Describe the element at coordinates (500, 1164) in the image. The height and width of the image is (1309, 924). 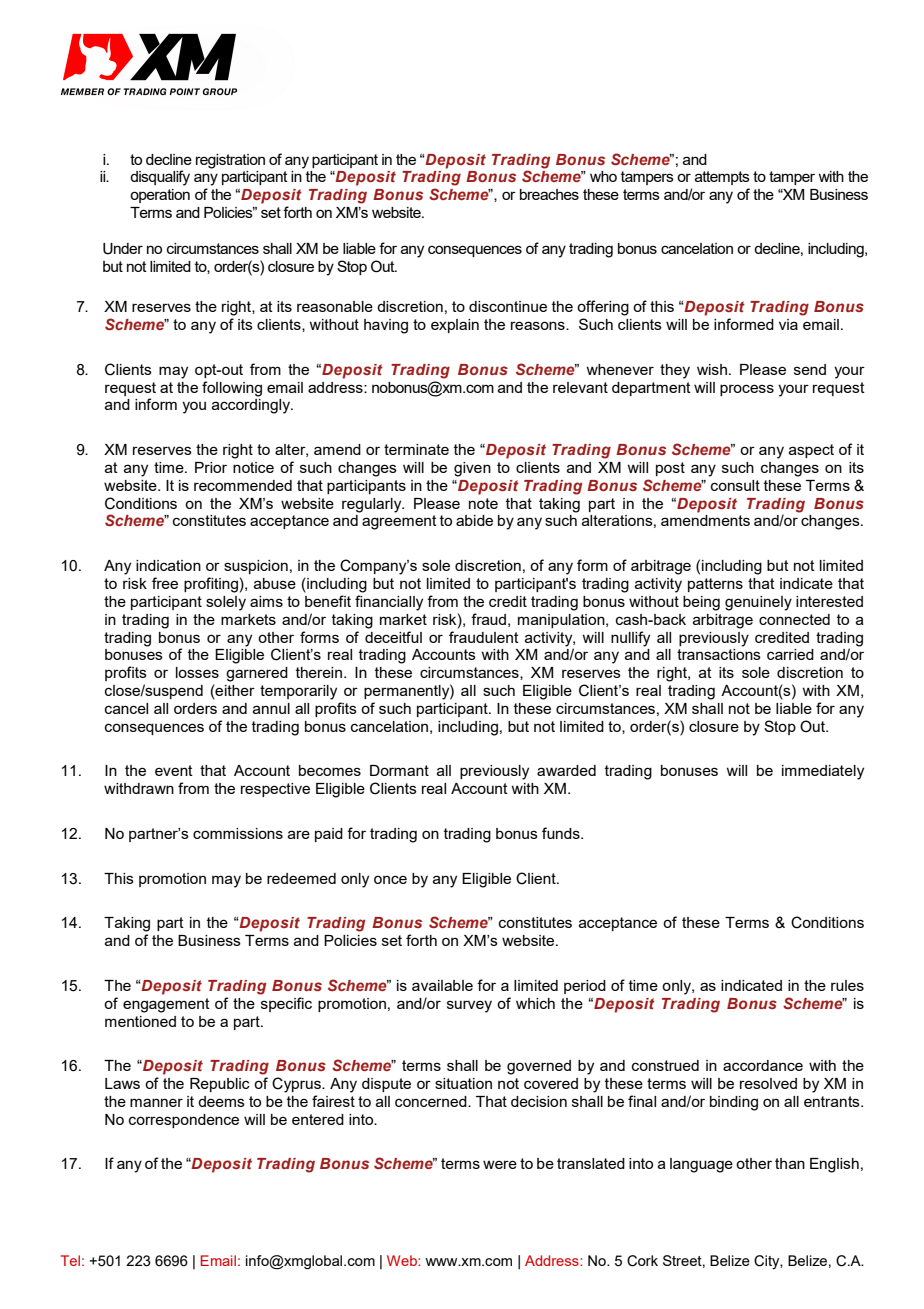
I see `were` at that location.
